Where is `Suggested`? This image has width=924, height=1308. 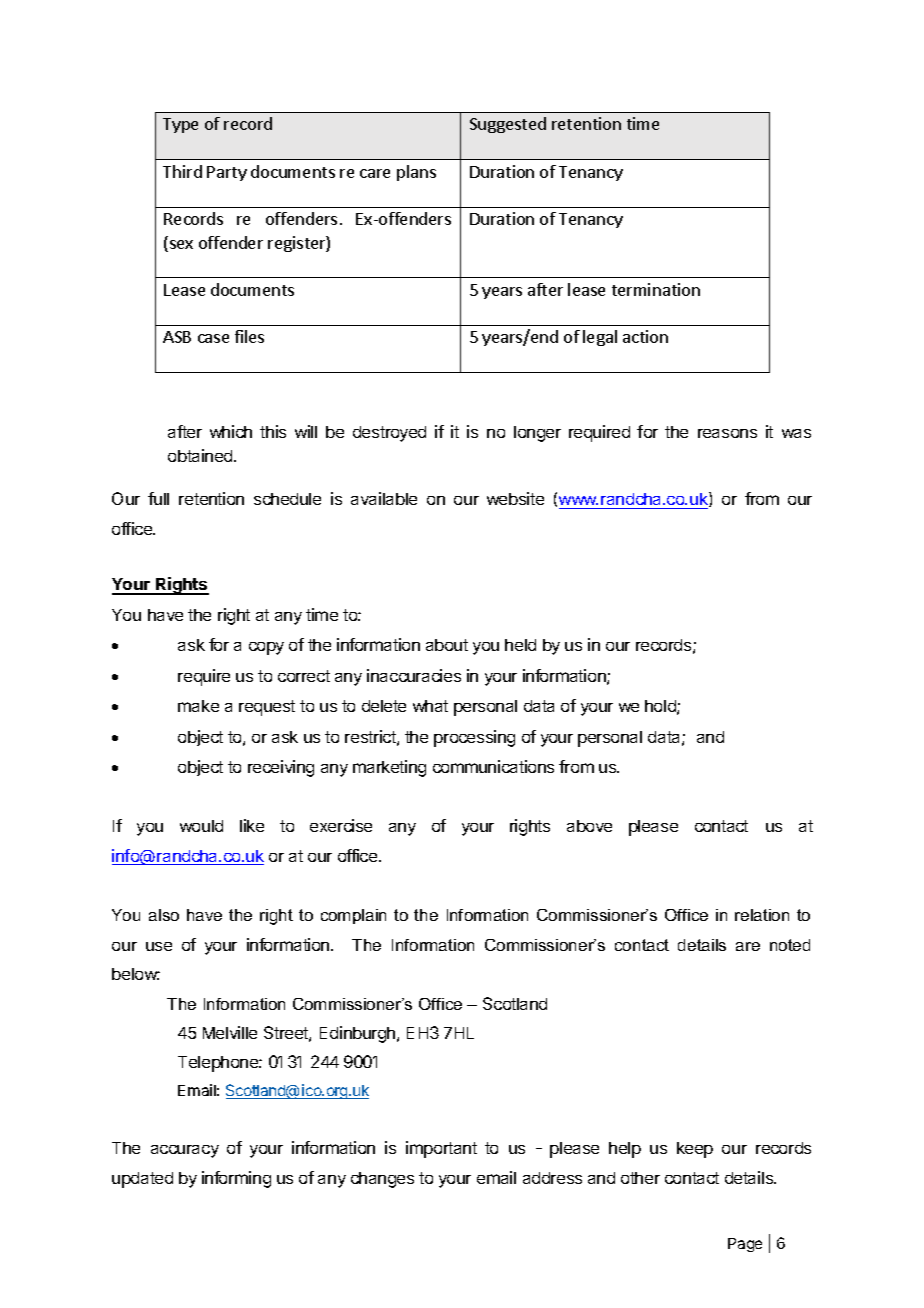
Suggested is located at coordinates (508, 125).
